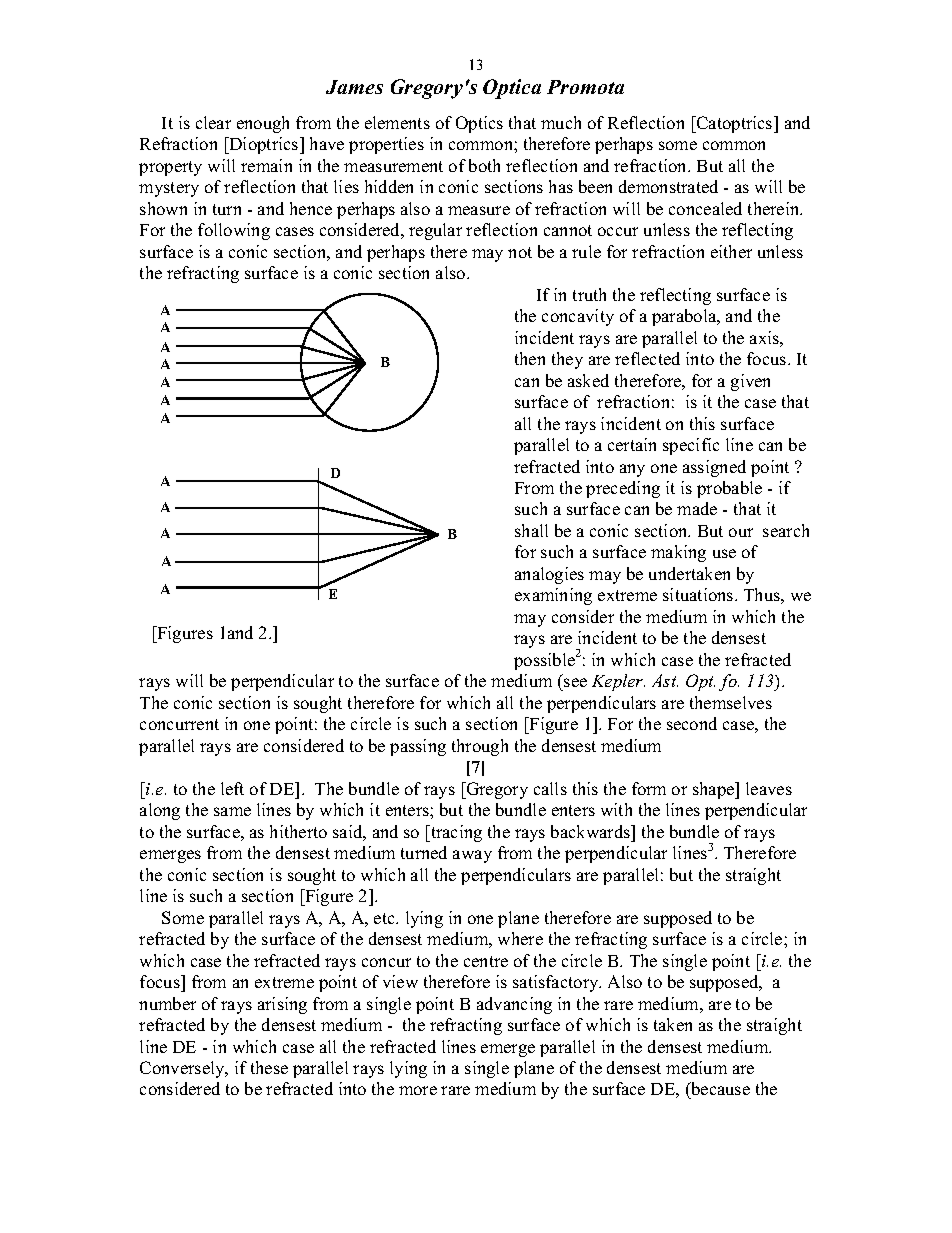 This image has height=1233, width=952. I want to click on demonstrated, so click(668, 186).
